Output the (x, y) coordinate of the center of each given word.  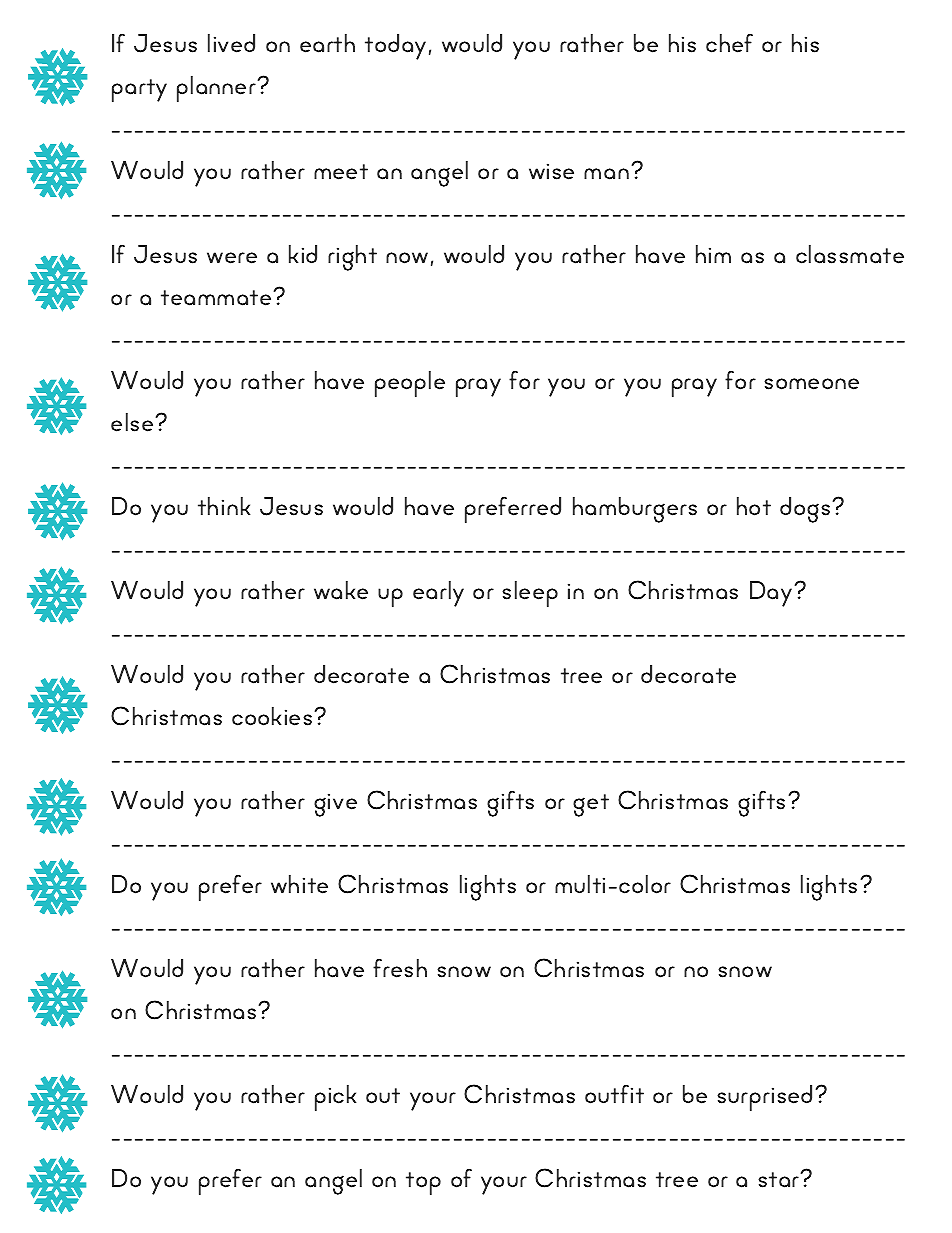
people (410, 384)
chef (729, 43)
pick (336, 1098)
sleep (530, 594)
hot (754, 506)
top (423, 1183)
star (780, 1179)
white (299, 884)
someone (811, 384)
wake (341, 590)
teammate (217, 298)
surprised (764, 1098)
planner (217, 89)
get (591, 805)
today (395, 47)
